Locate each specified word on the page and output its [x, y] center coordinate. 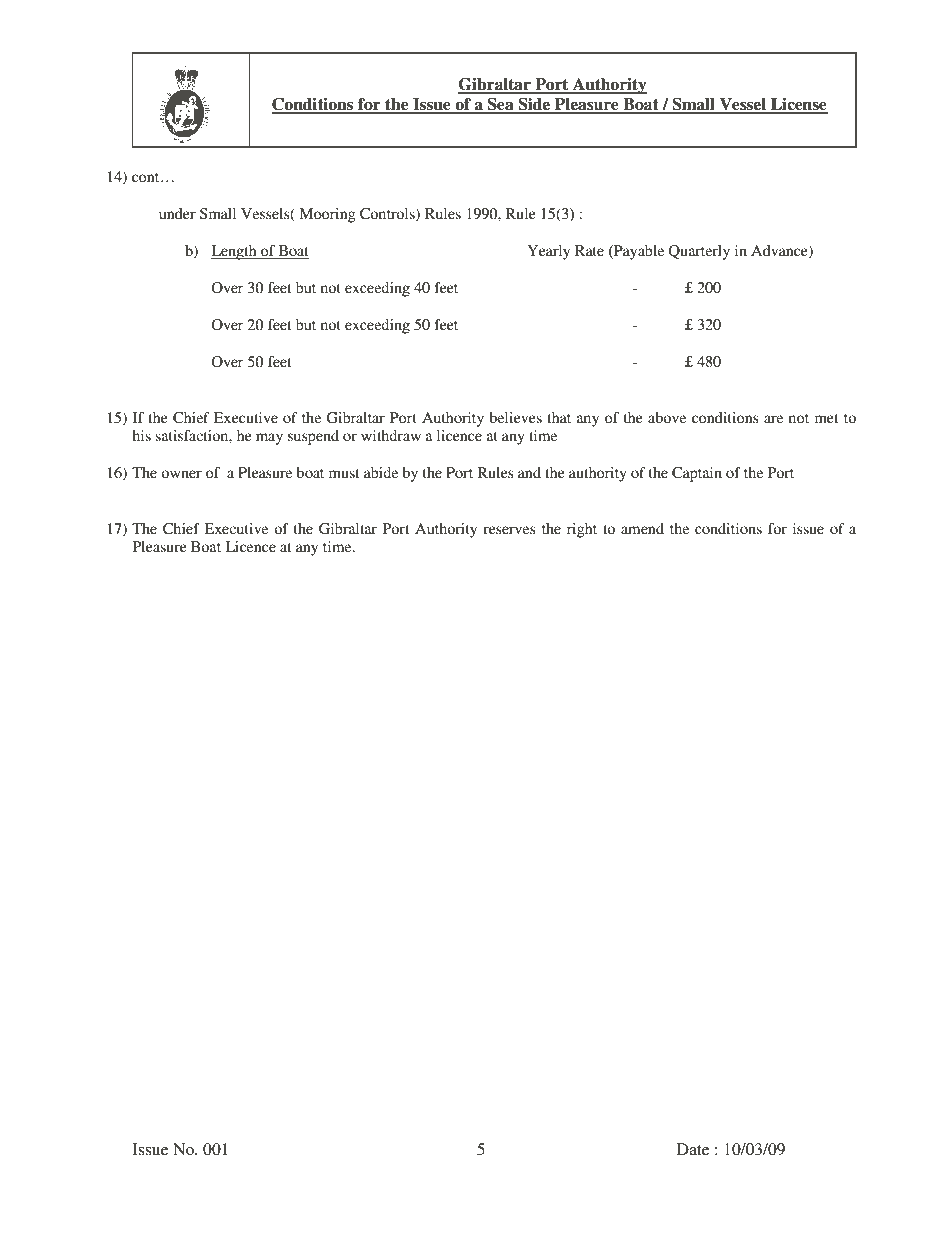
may [269, 439]
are [773, 419]
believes [515, 417]
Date [693, 1149]
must [344, 473]
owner [181, 474]
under [177, 213]
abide [381, 472]
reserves [509, 530]
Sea [501, 105]
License [798, 105]
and [529, 472]
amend [642, 528]
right [582, 530]
